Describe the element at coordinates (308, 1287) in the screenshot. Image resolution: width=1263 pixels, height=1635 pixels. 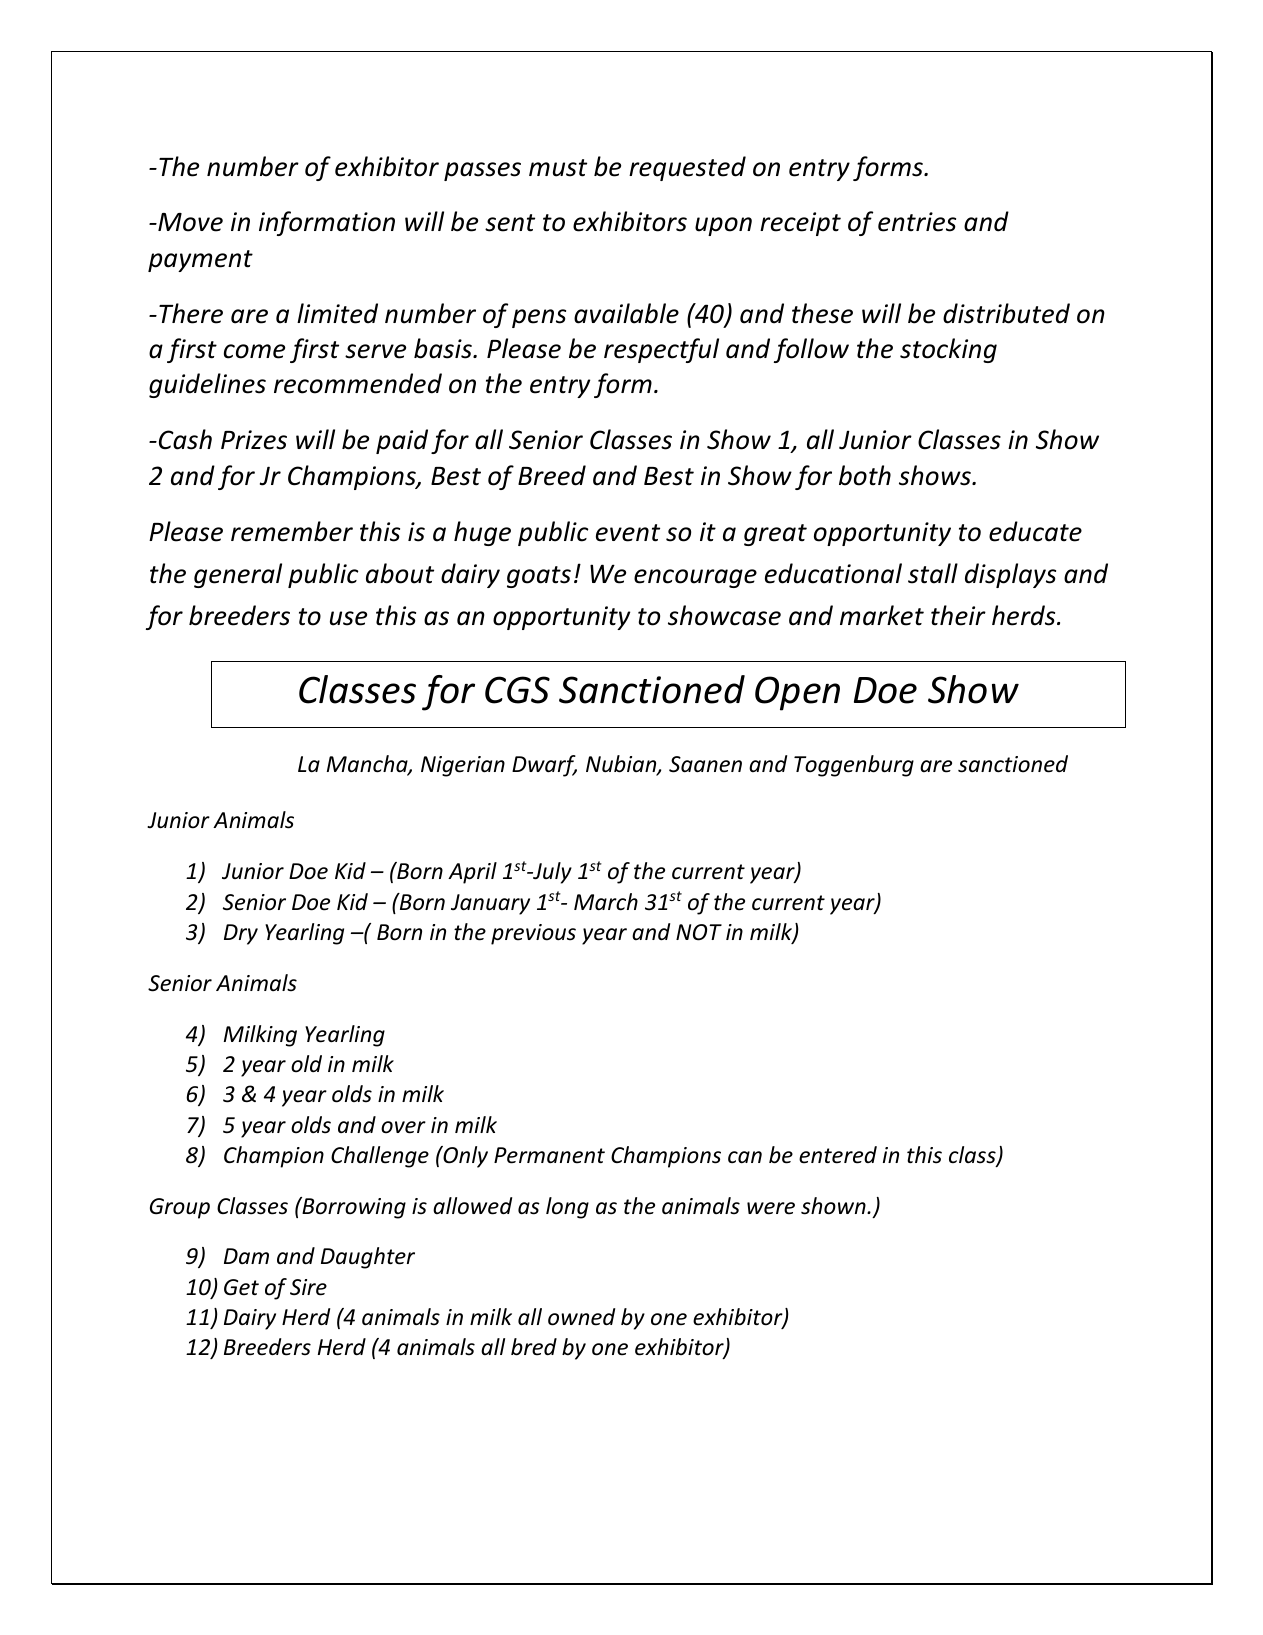
I see `Sire` at that location.
